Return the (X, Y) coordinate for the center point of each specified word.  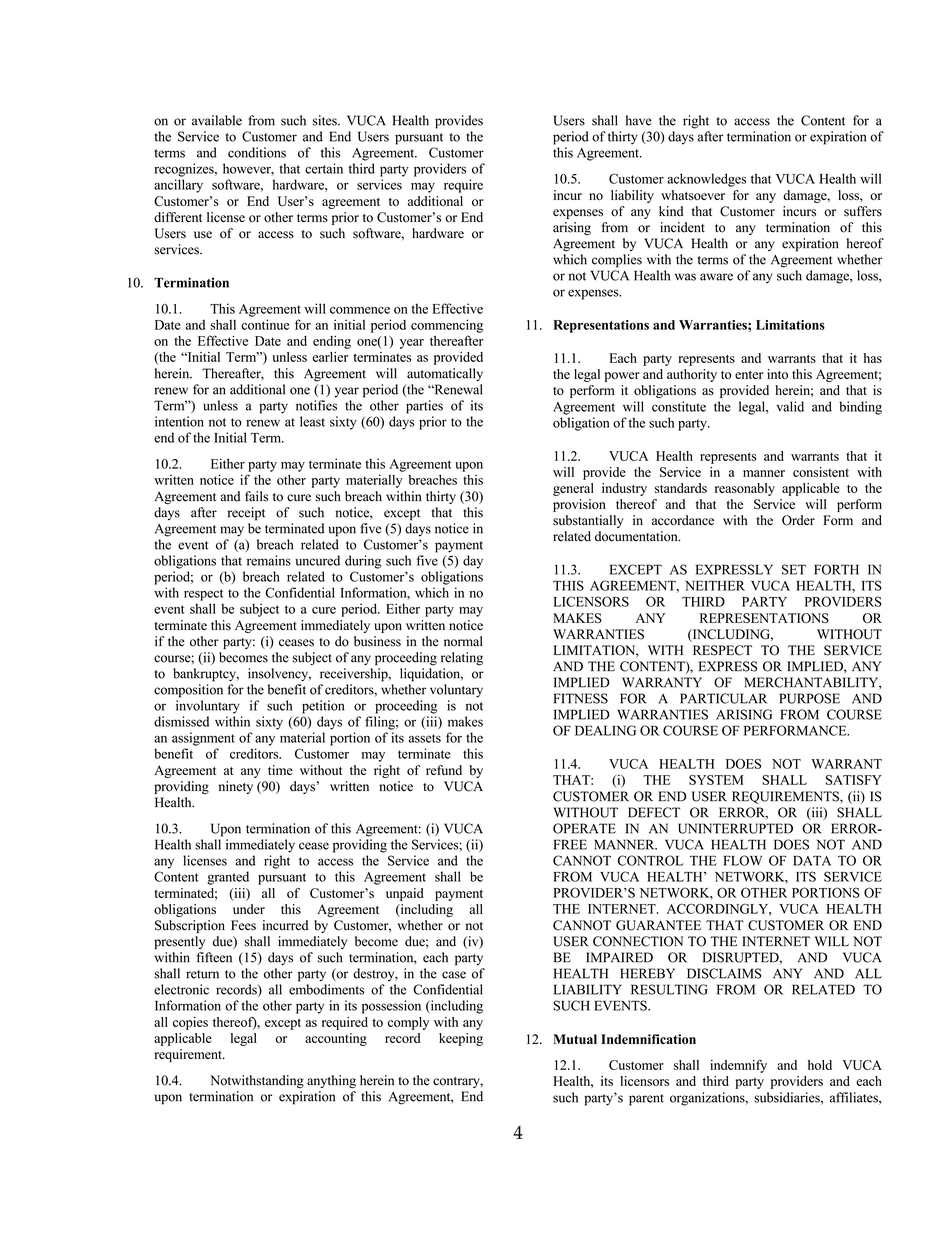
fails (256, 496)
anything (331, 1082)
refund (444, 770)
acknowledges (706, 180)
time (280, 770)
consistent (821, 472)
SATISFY (854, 780)
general (573, 489)
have (639, 120)
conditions (257, 152)
